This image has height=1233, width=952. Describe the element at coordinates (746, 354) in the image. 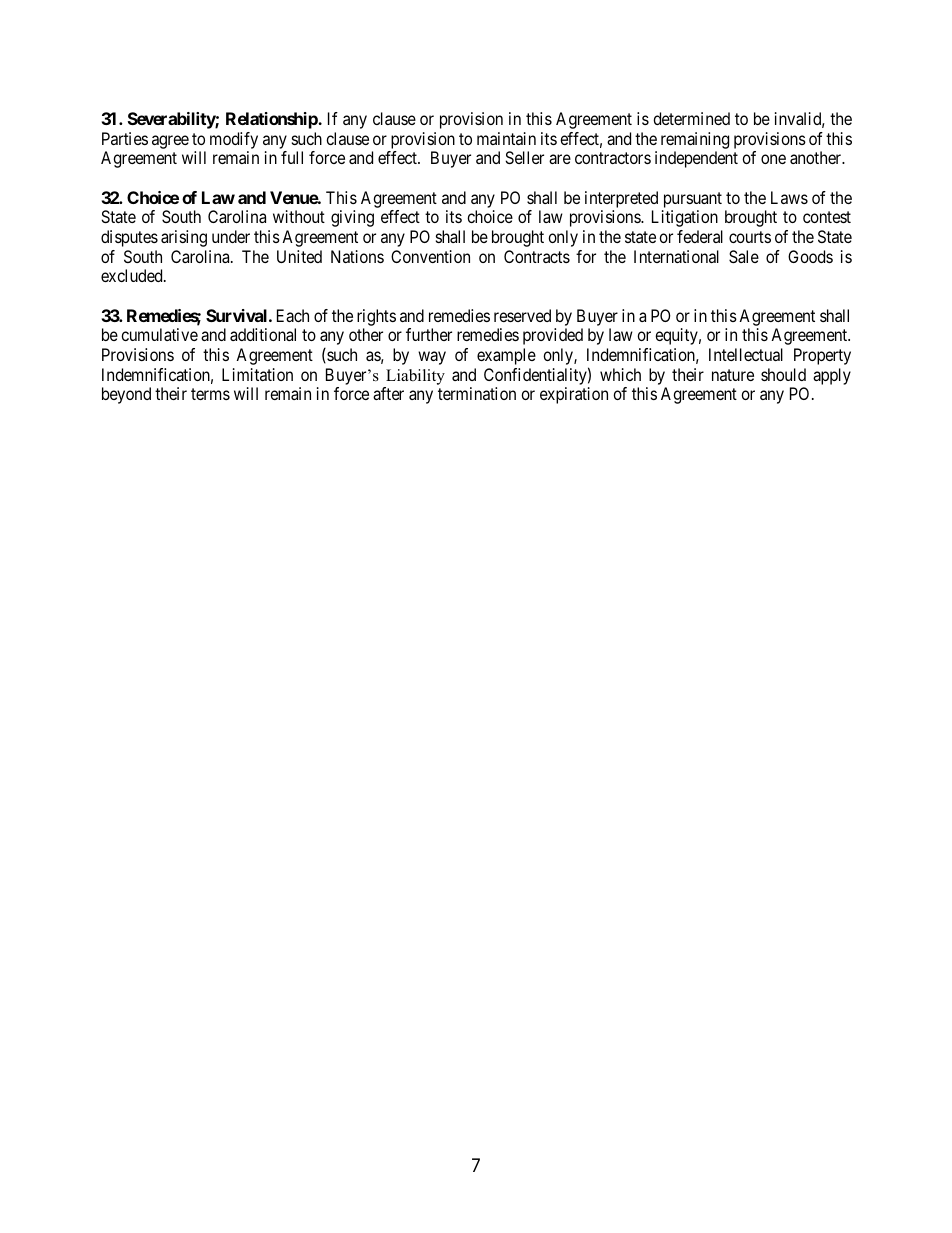

I see `Intellectual` at that location.
